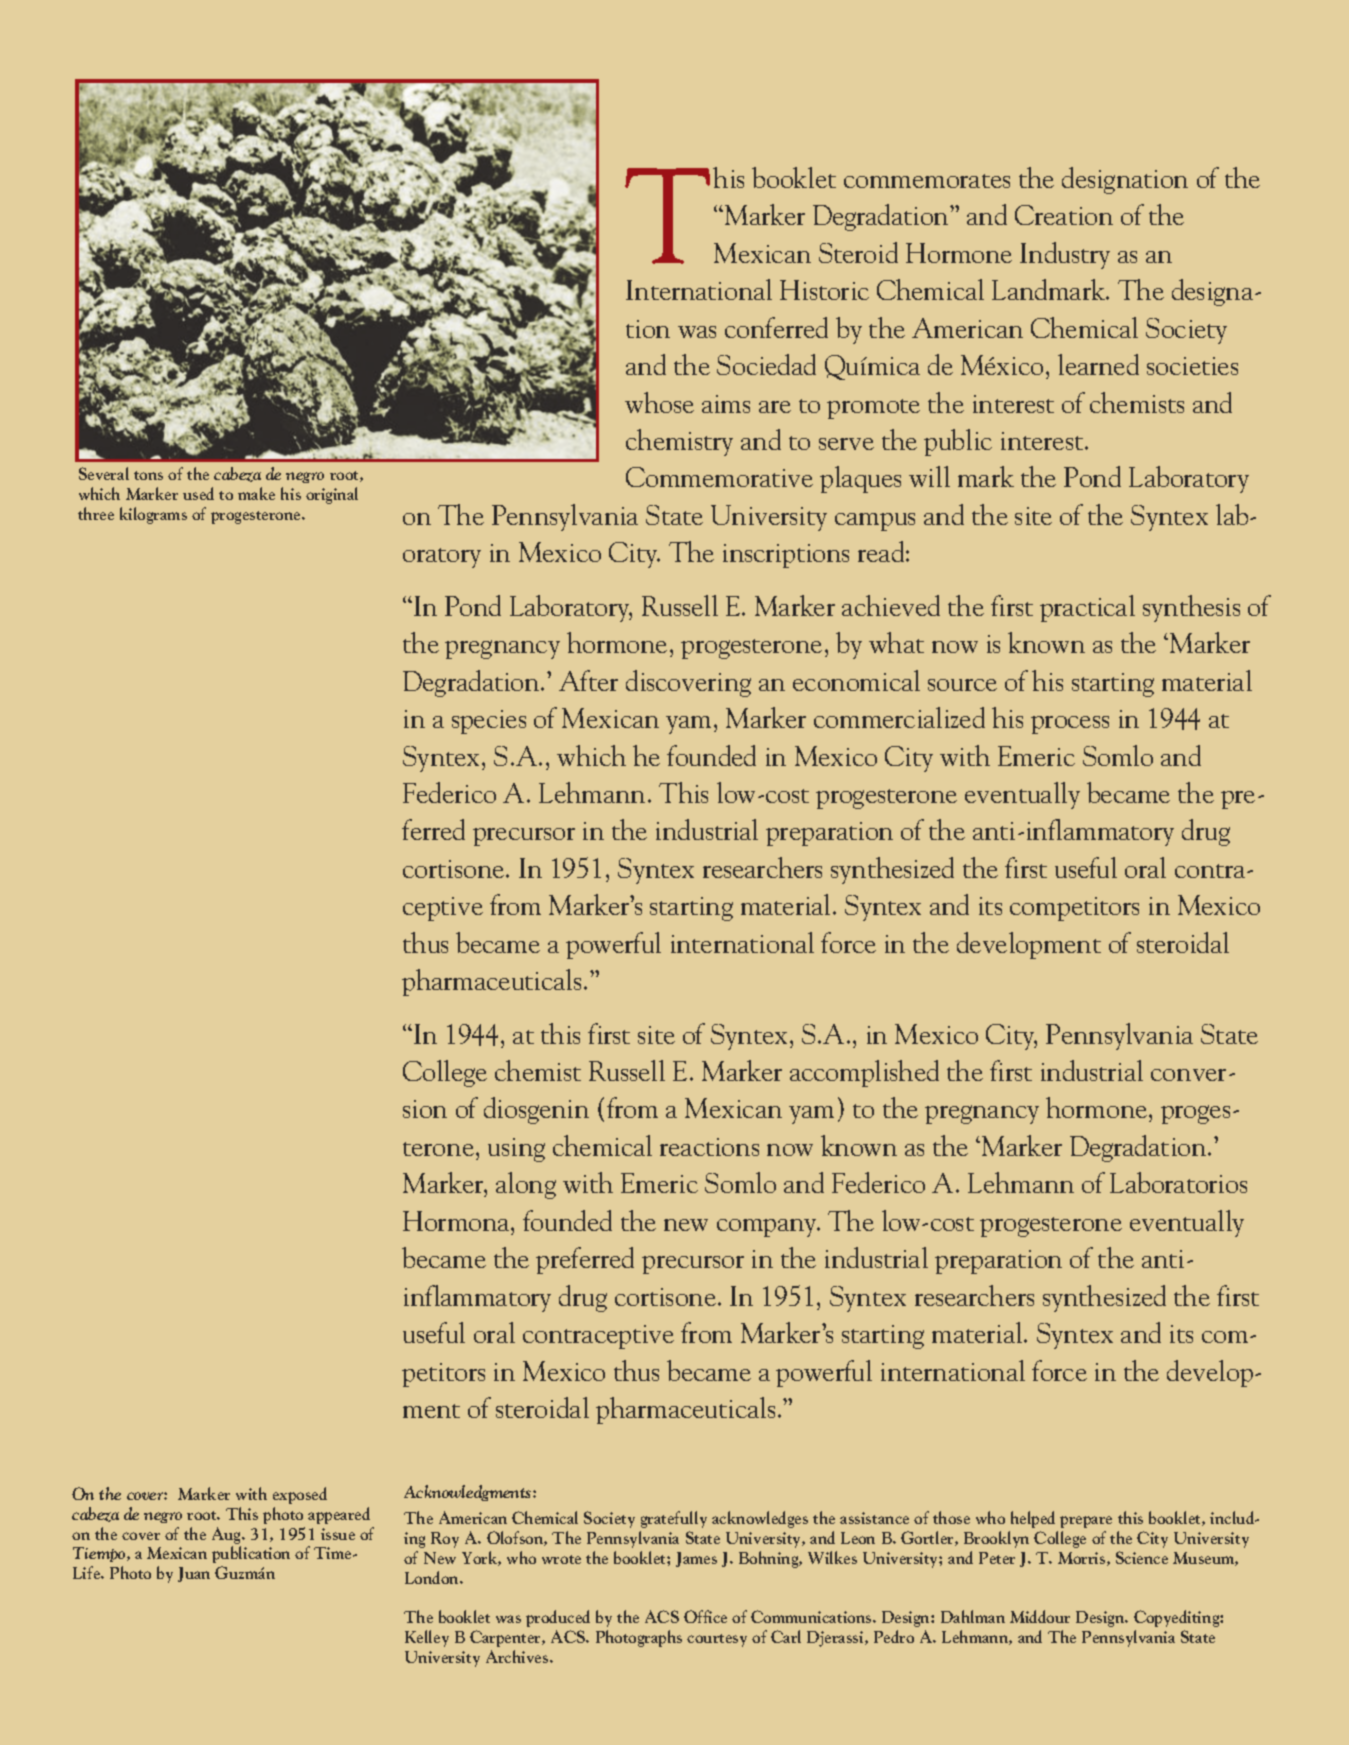 The width and height of the page is (1349, 1745). I want to click on After, so click(588, 680).
